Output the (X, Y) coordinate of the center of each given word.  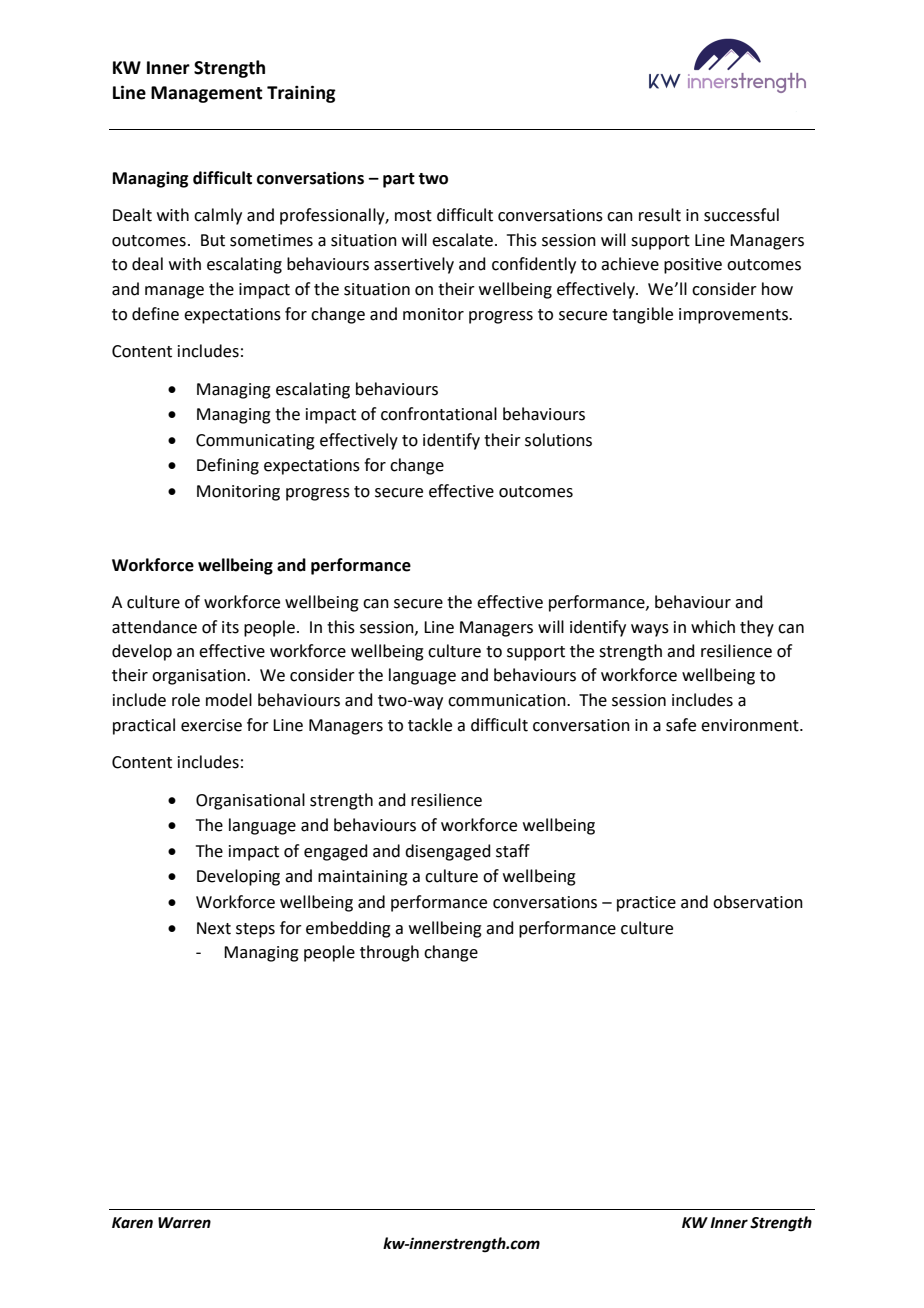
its (230, 627)
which (713, 627)
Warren (184, 1223)
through (389, 953)
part (399, 180)
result (660, 215)
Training (301, 94)
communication (508, 700)
